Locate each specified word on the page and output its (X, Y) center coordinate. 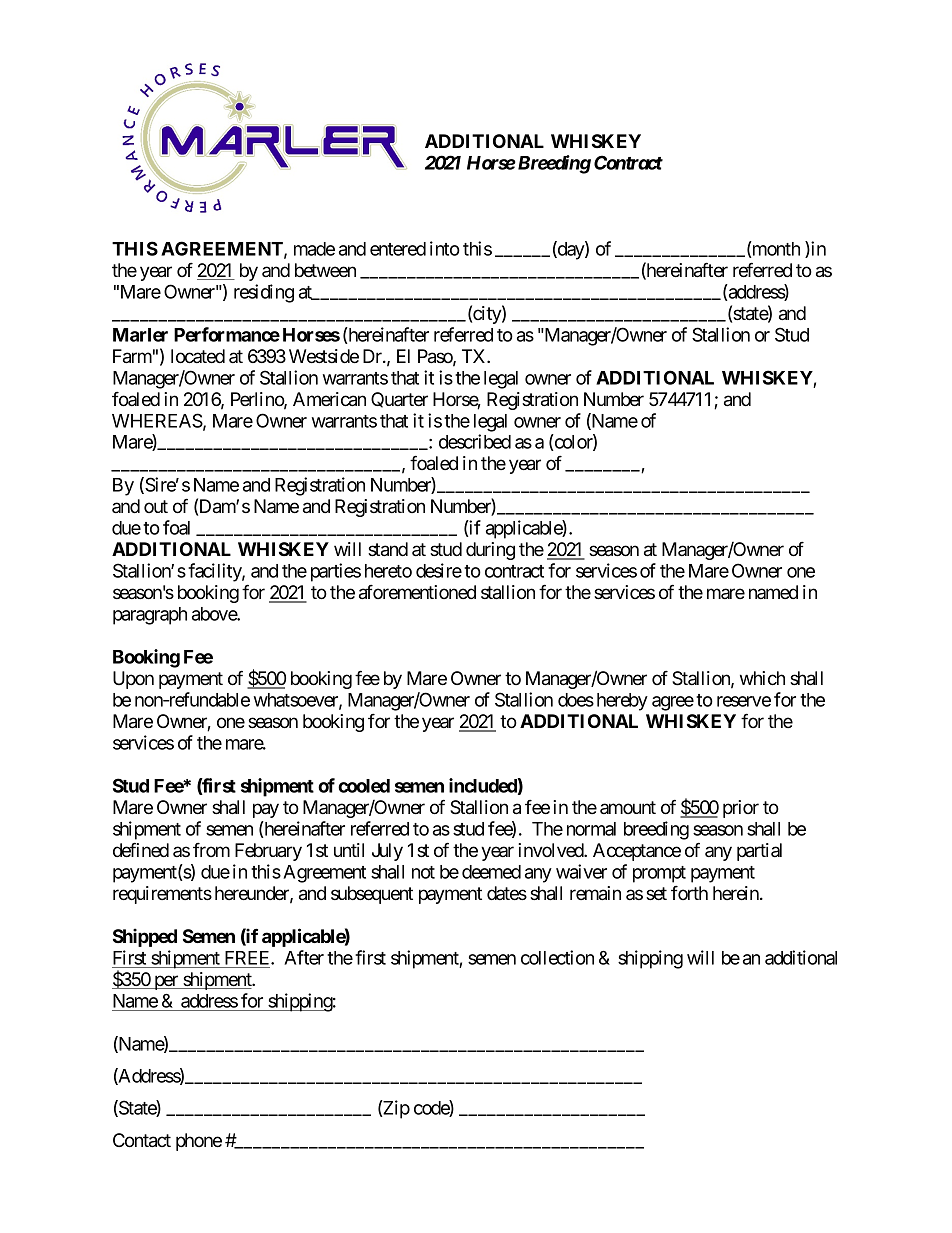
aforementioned (417, 592)
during (490, 551)
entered (398, 249)
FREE (248, 958)
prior (741, 809)
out (156, 506)
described (475, 441)
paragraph (150, 616)
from (211, 850)
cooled (364, 786)
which (762, 678)
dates (507, 893)
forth (689, 893)
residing (264, 293)
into (445, 248)
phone (199, 1142)
